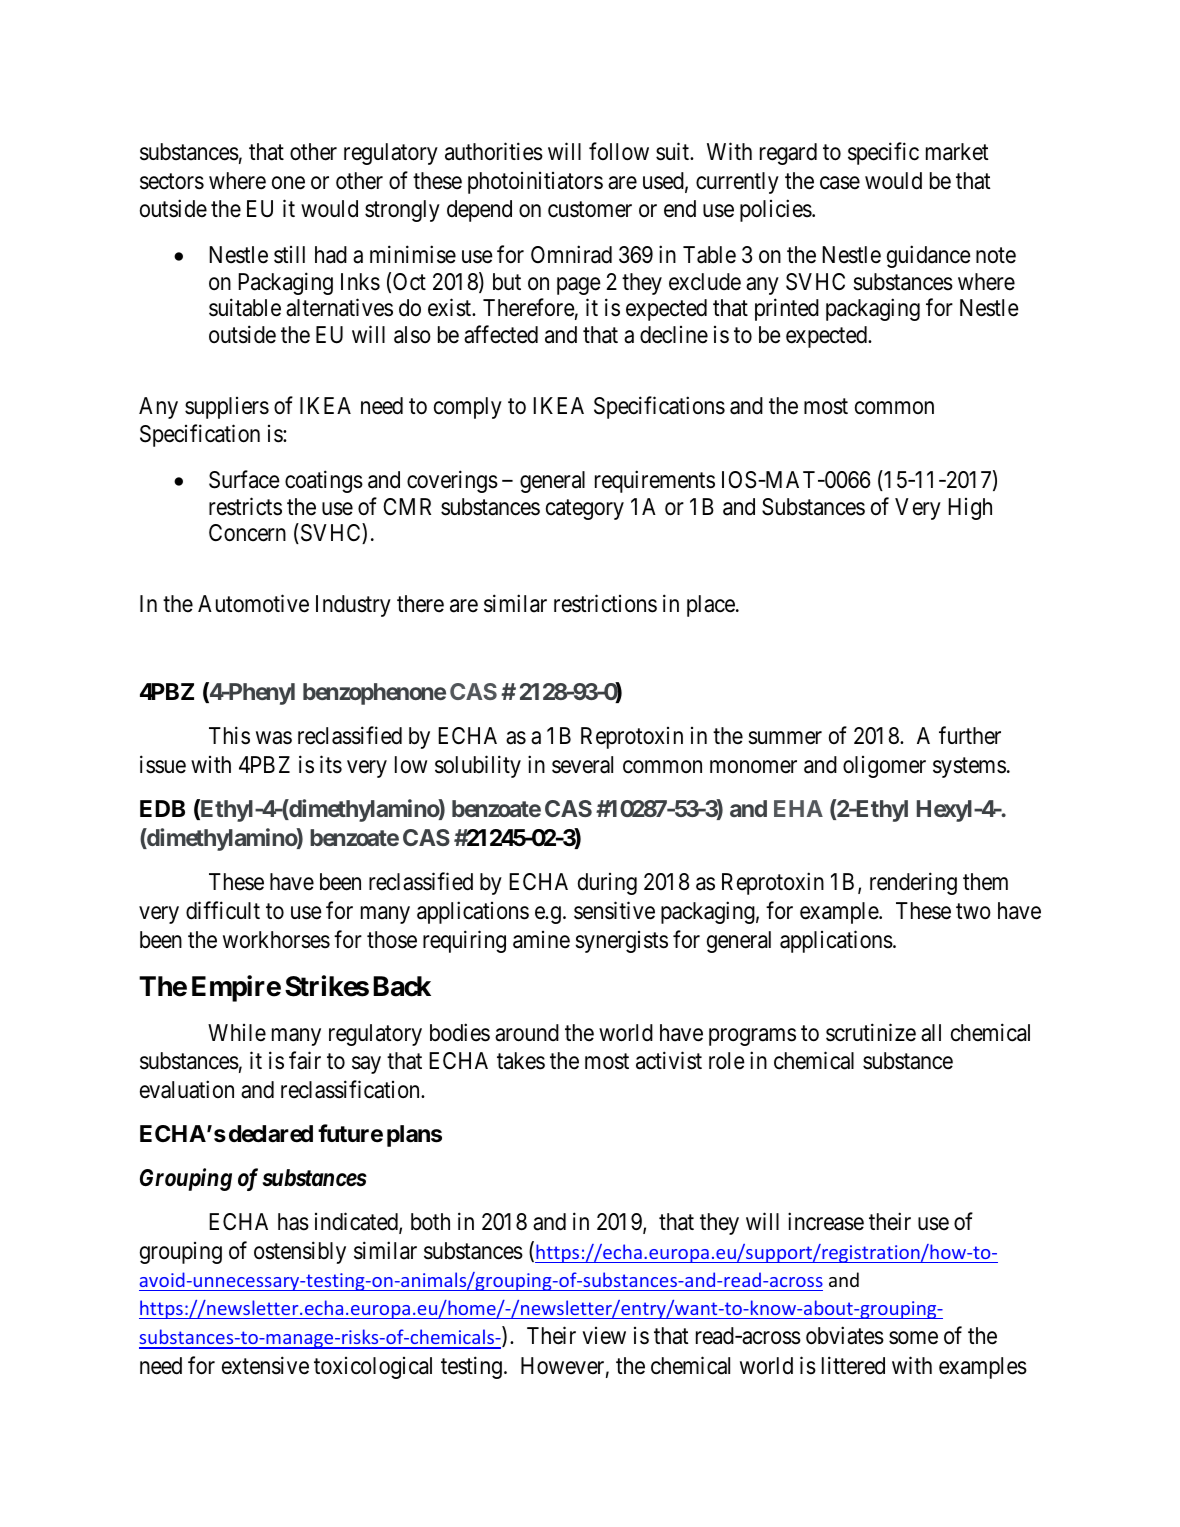  Describe the element at coordinates (582, 765) in the image. I see `several` at that location.
